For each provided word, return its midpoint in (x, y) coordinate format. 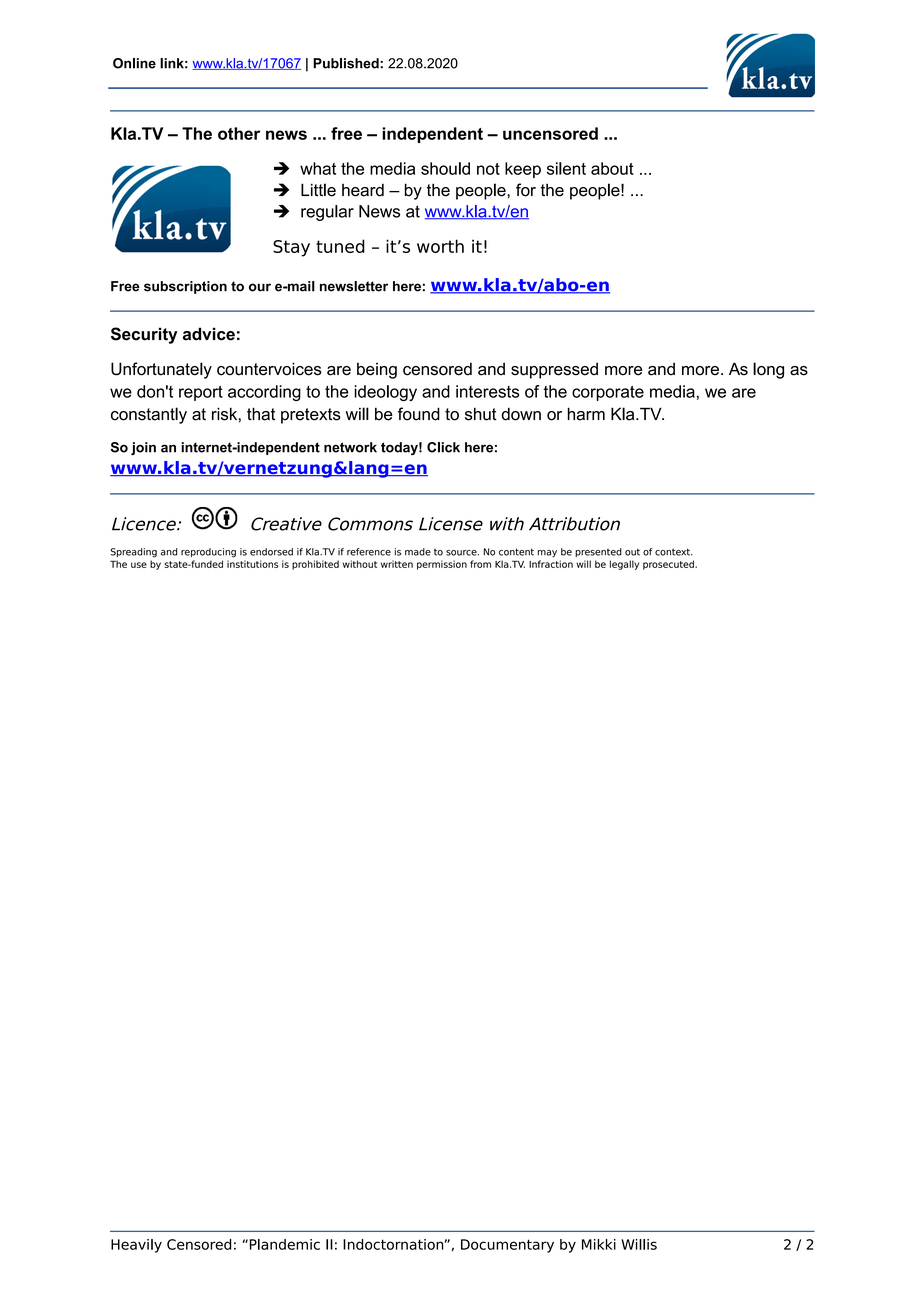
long (768, 370)
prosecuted (669, 565)
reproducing (208, 553)
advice (209, 334)
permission (442, 565)
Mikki (599, 1244)
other (239, 133)
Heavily (136, 1246)
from (480, 564)
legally (624, 565)
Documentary (507, 1246)
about (612, 168)
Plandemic (283, 1244)
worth (440, 246)
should (445, 168)
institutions (253, 564)
